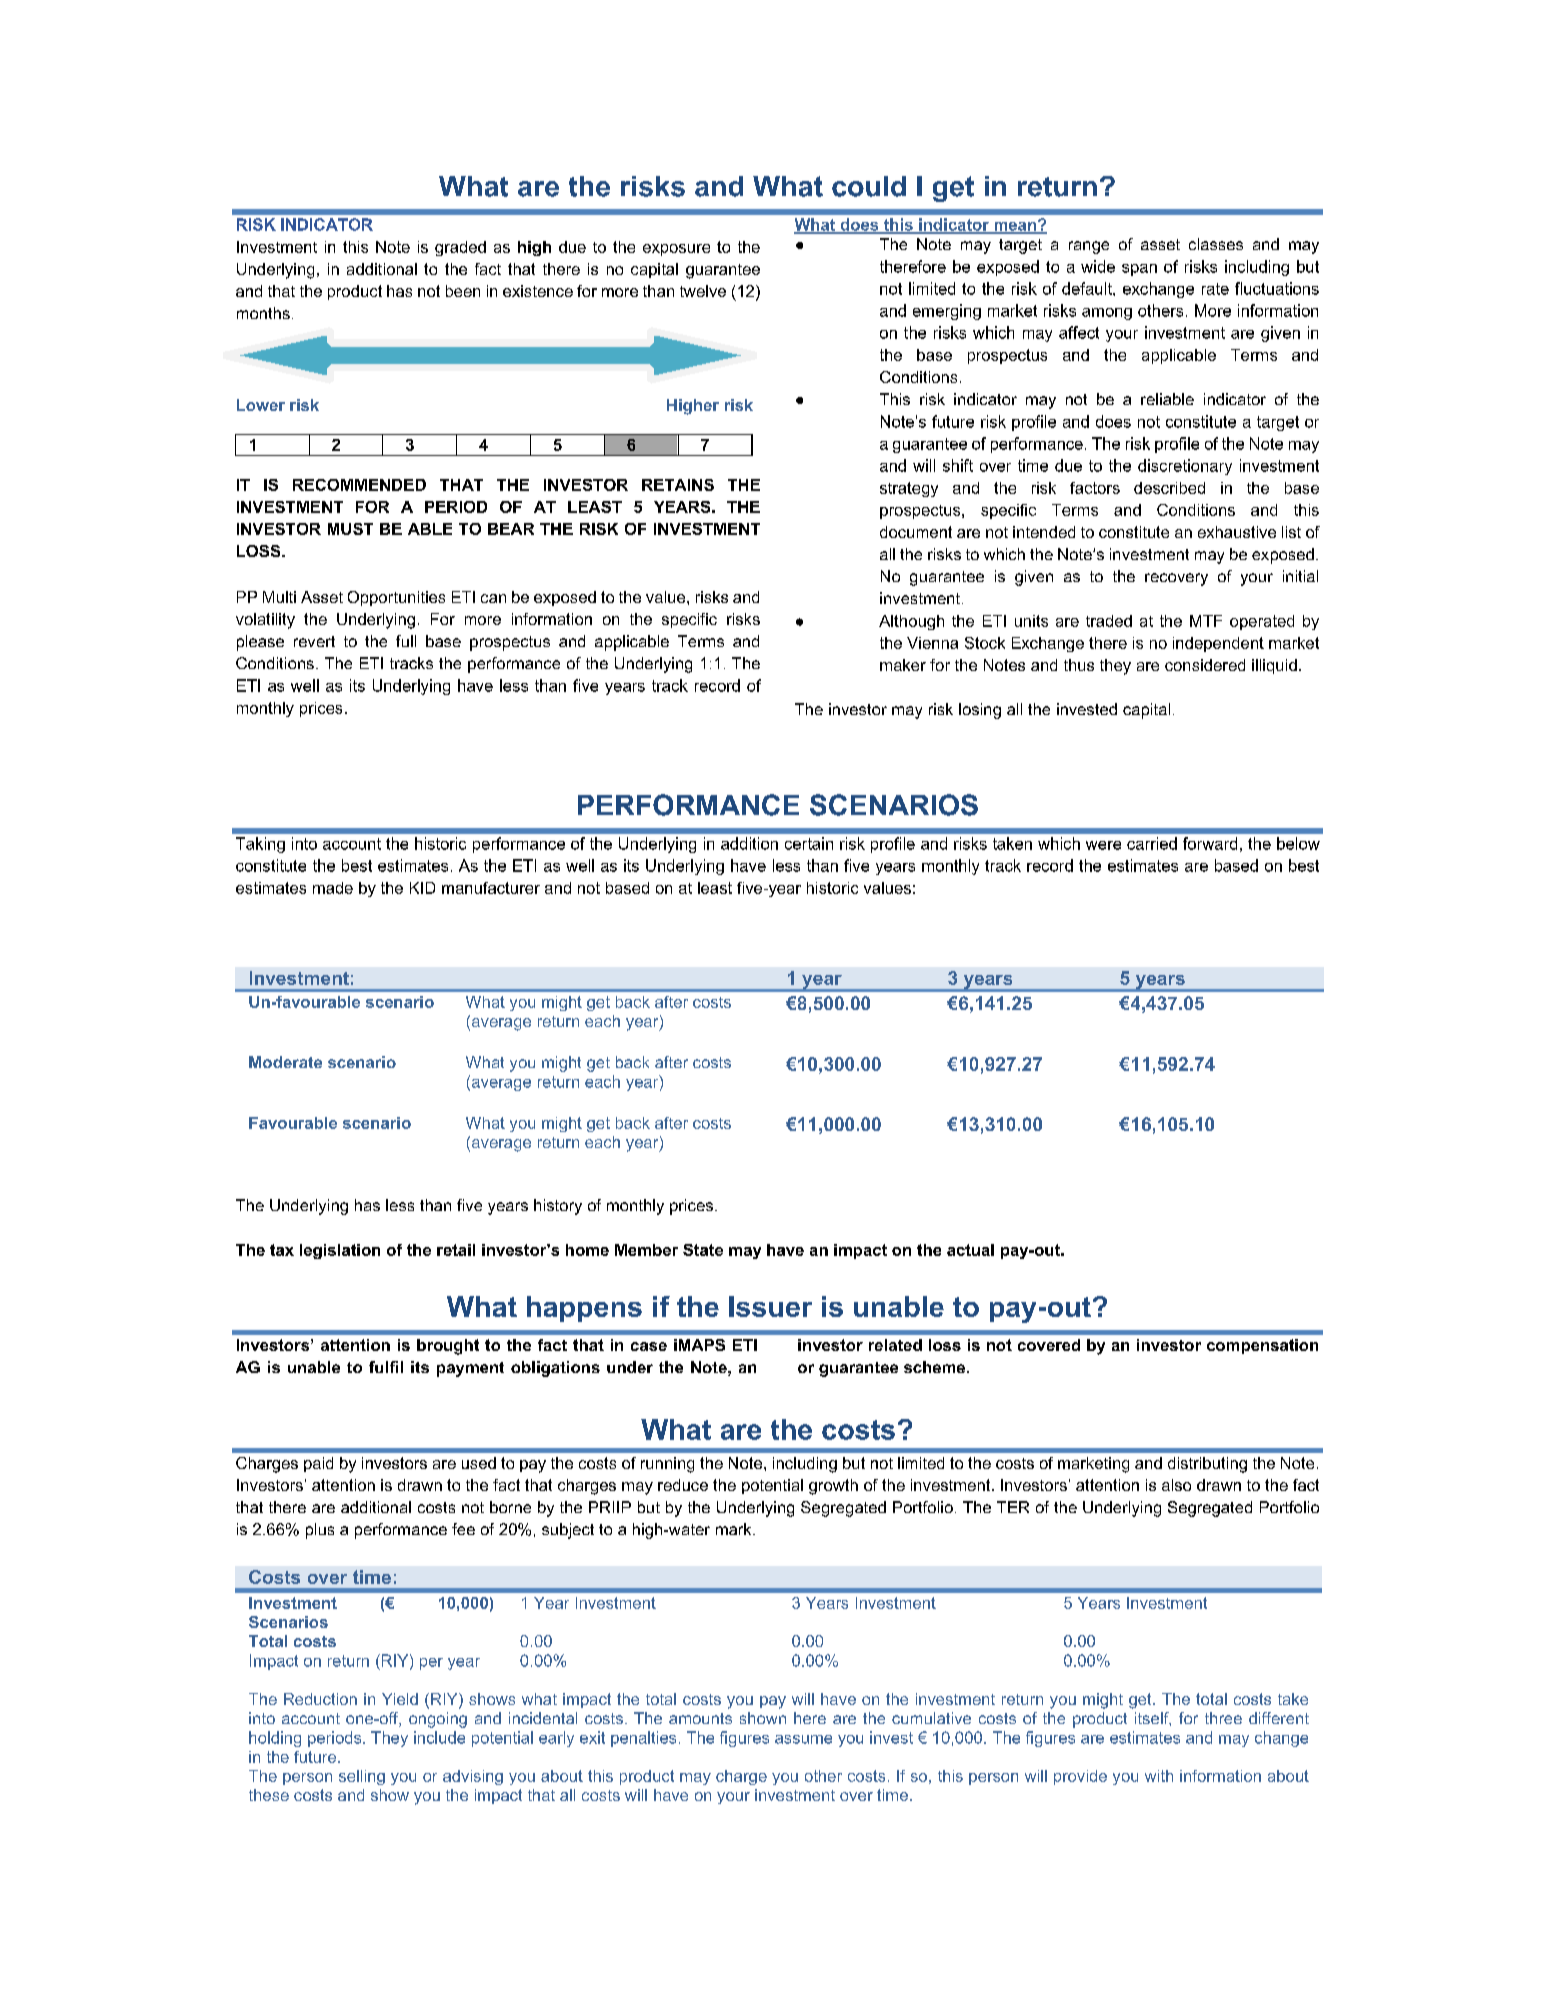 This document has height=2012, width=1555. What do you see at coordinates (1207, 1465) in the document?
I see `distributing` at bounding box center [1207, 1465].
